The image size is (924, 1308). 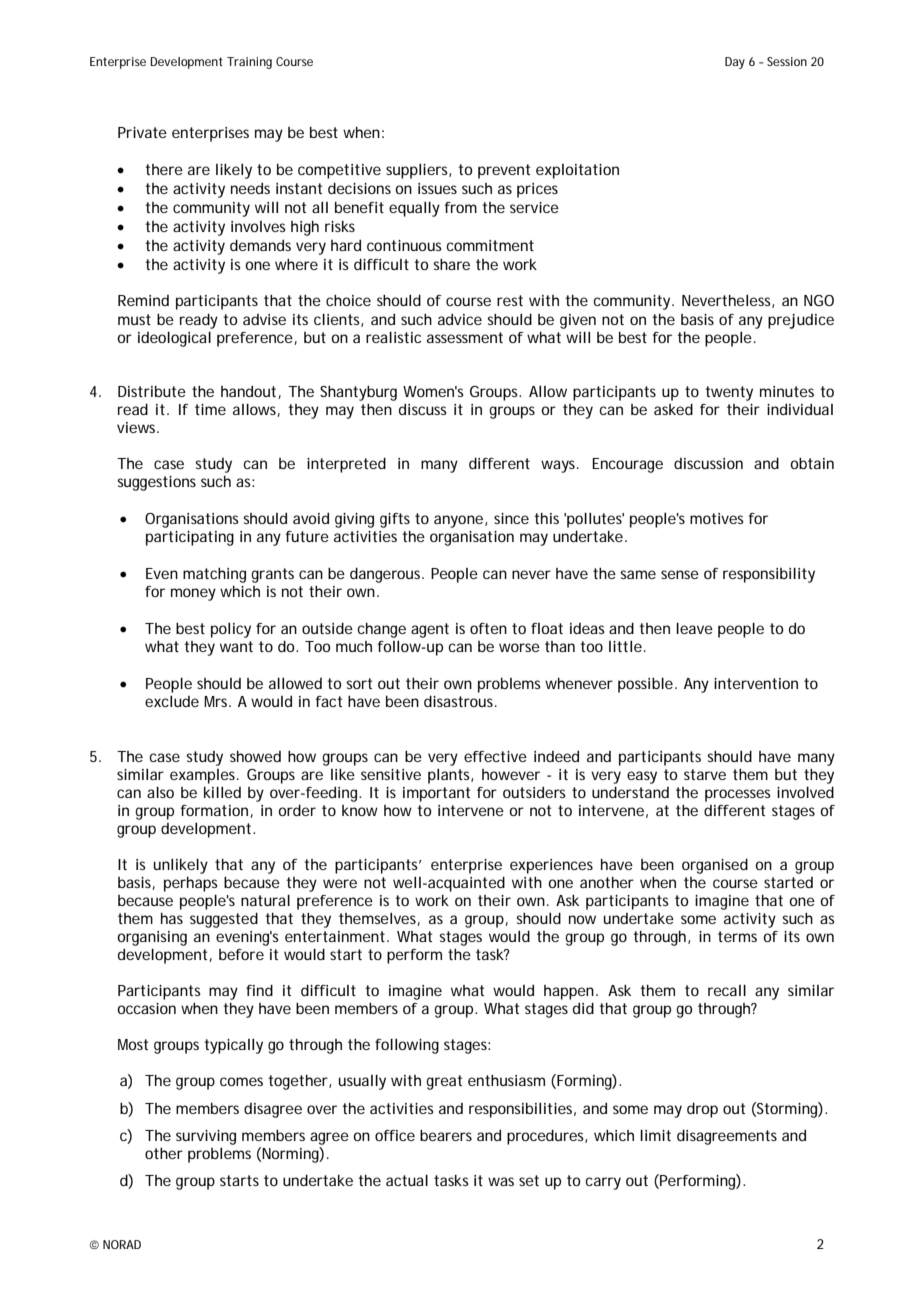 What do you see at coordinates (206, 1137) in the screenshot?
I see `surviving` at bounding box center [206, 1137].
